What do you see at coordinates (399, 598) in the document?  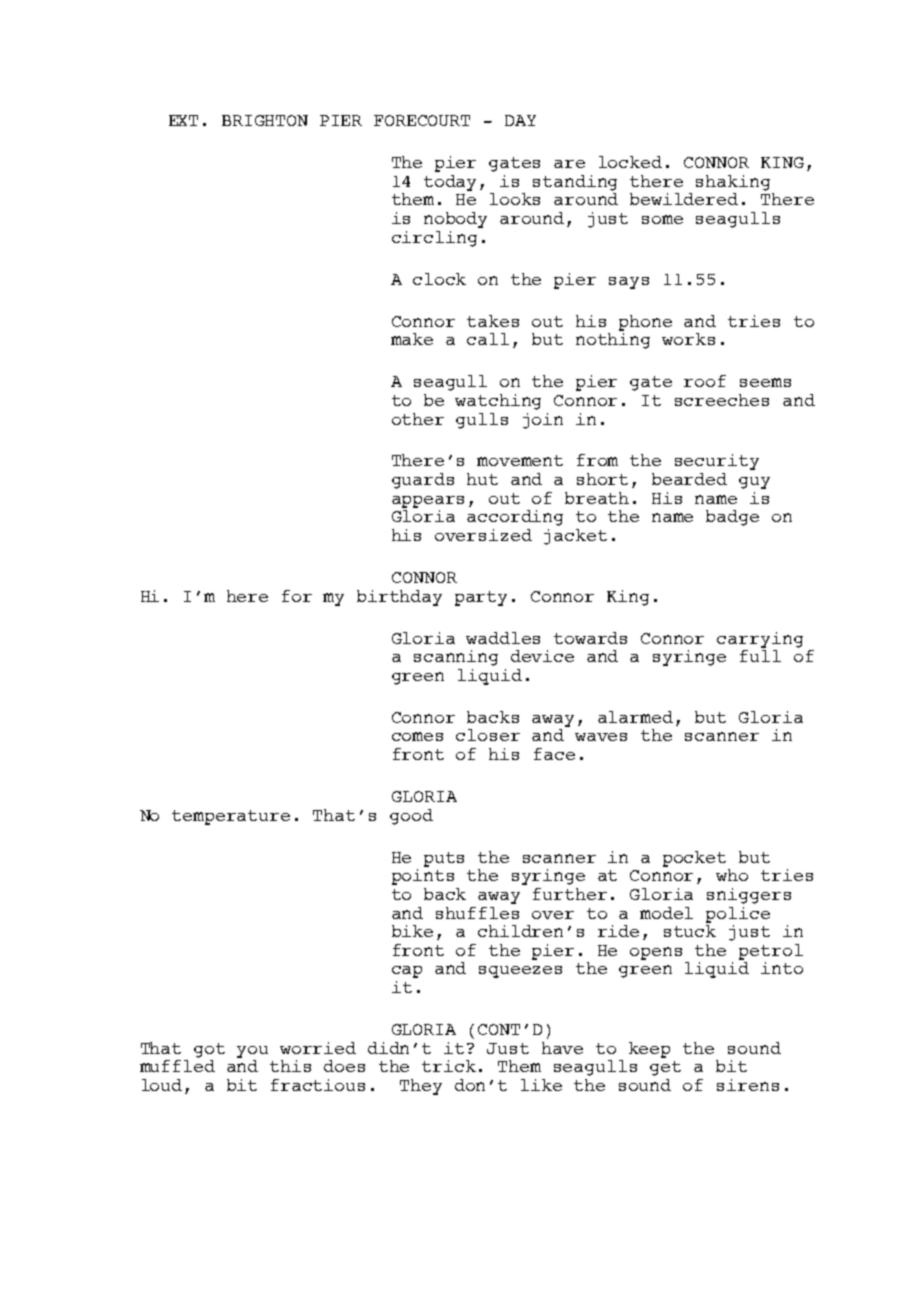 I see `birthday` at bounding box center [399, 598].
